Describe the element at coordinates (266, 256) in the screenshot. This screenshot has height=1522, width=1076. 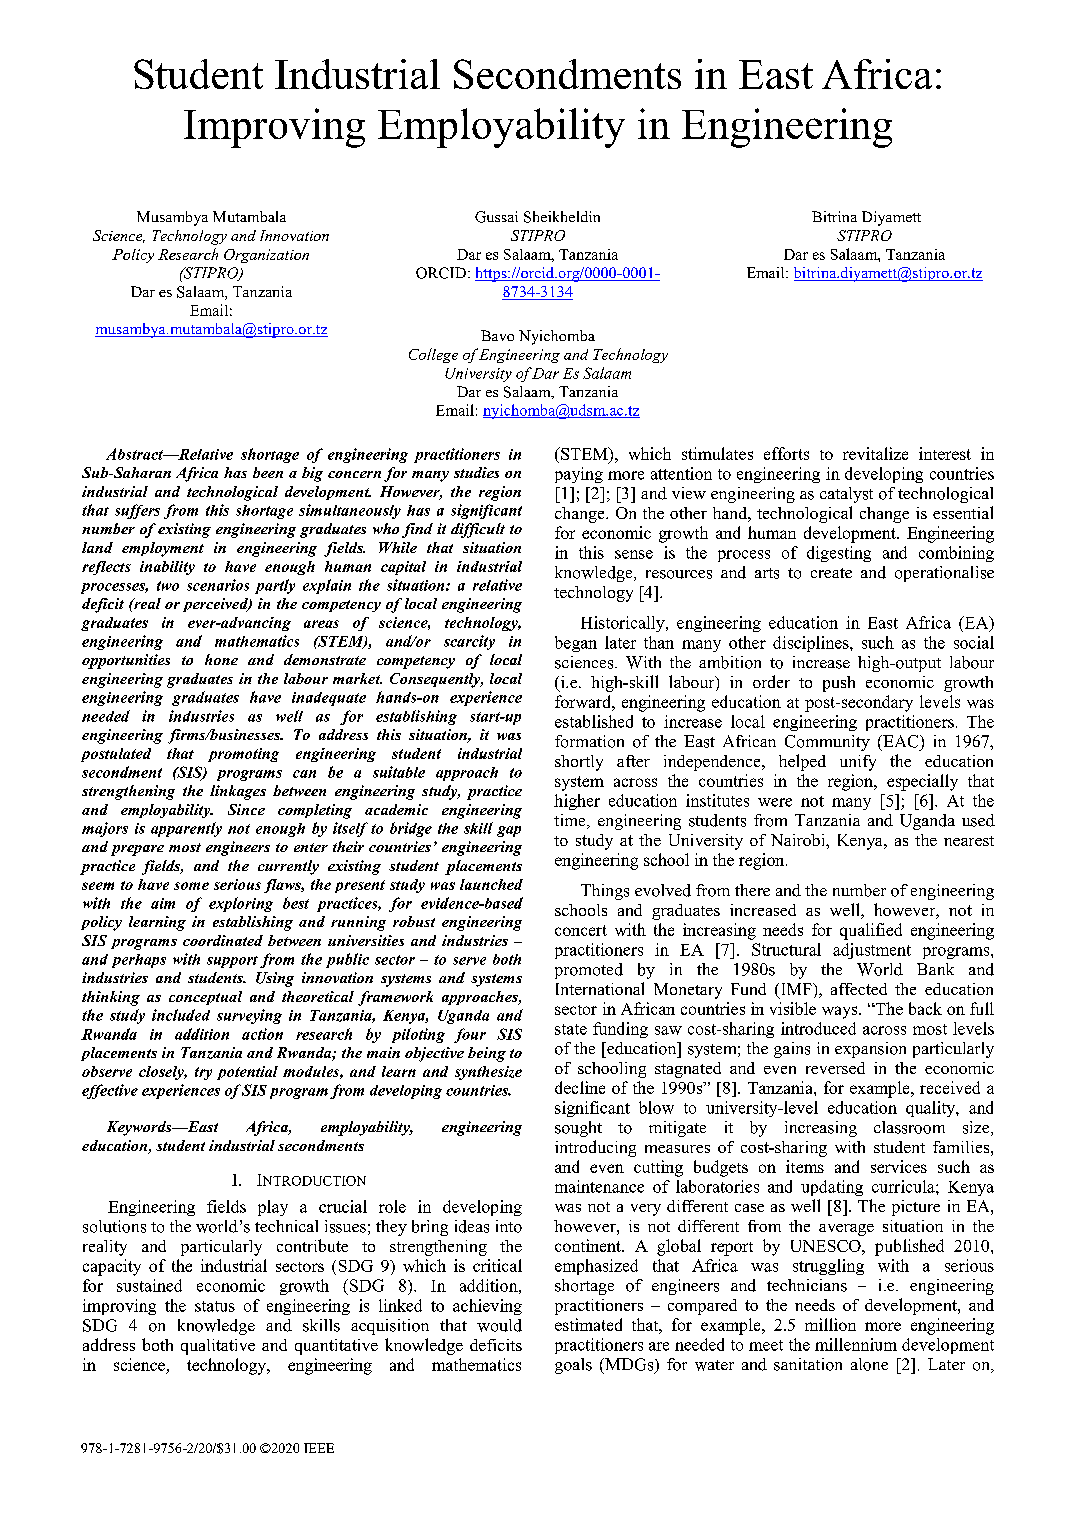
I see `Organization` at that location.
